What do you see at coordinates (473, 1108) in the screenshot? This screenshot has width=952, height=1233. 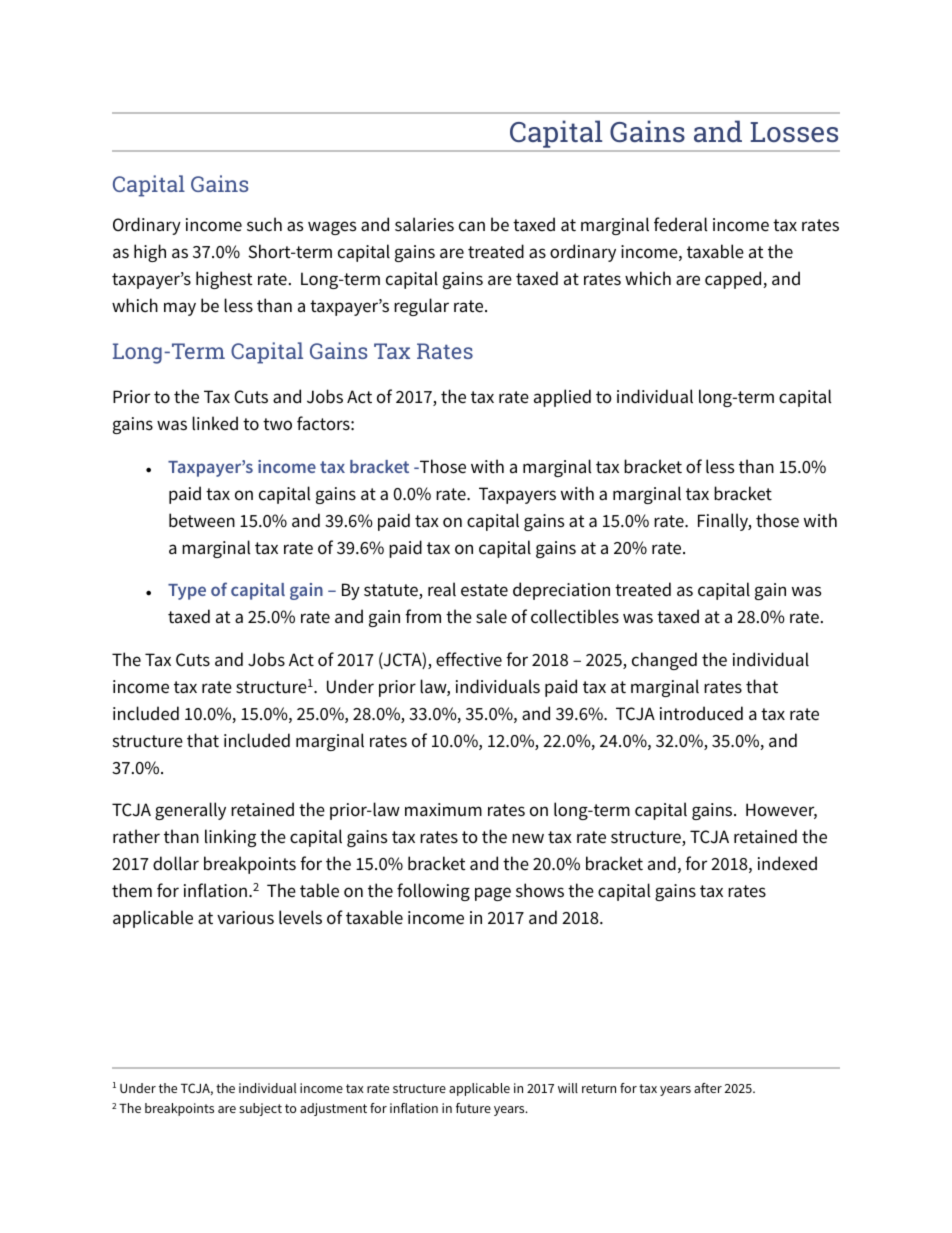 I see `future` at bounding box center [473, 1108].
